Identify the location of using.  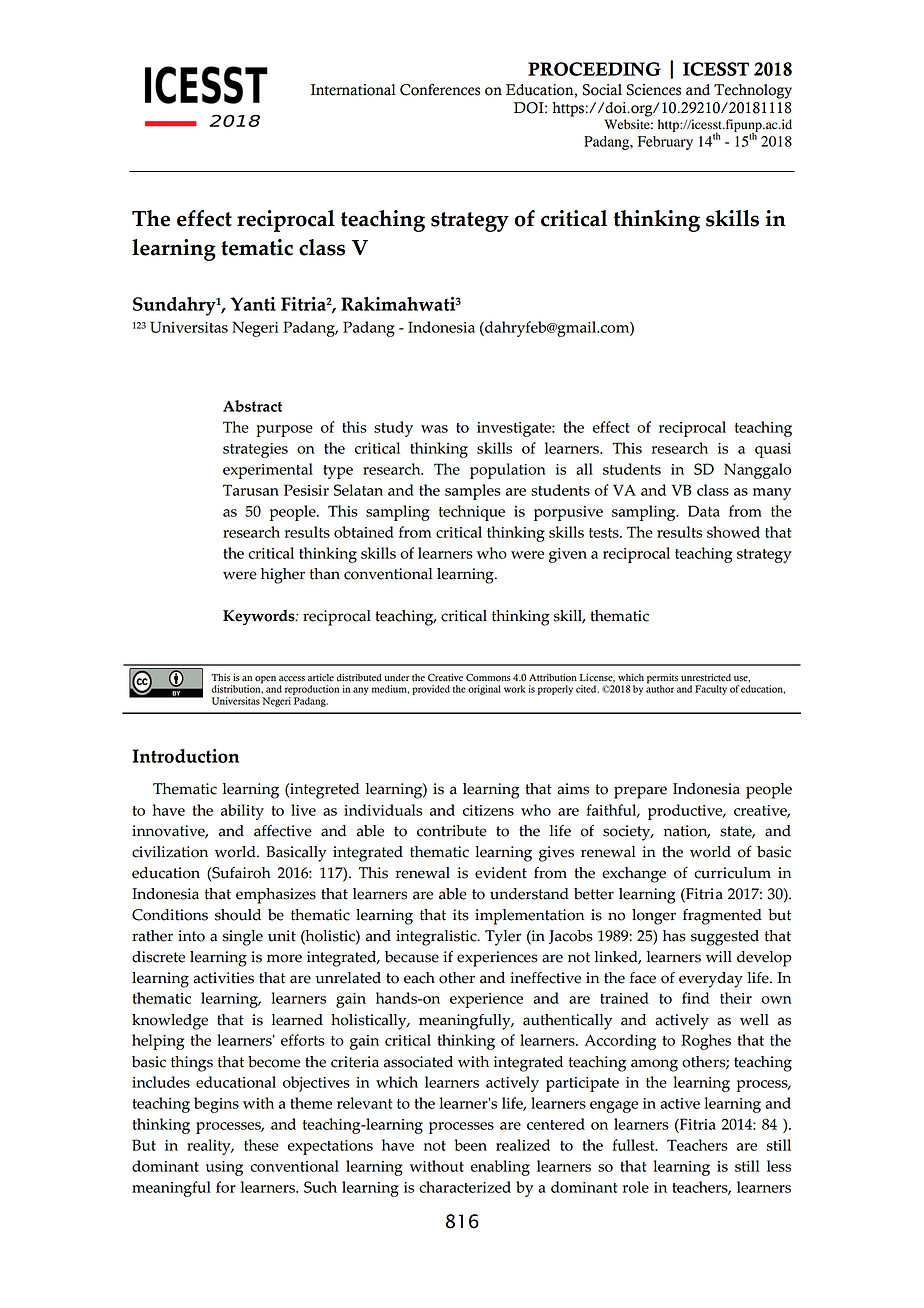
(224, 1168).
